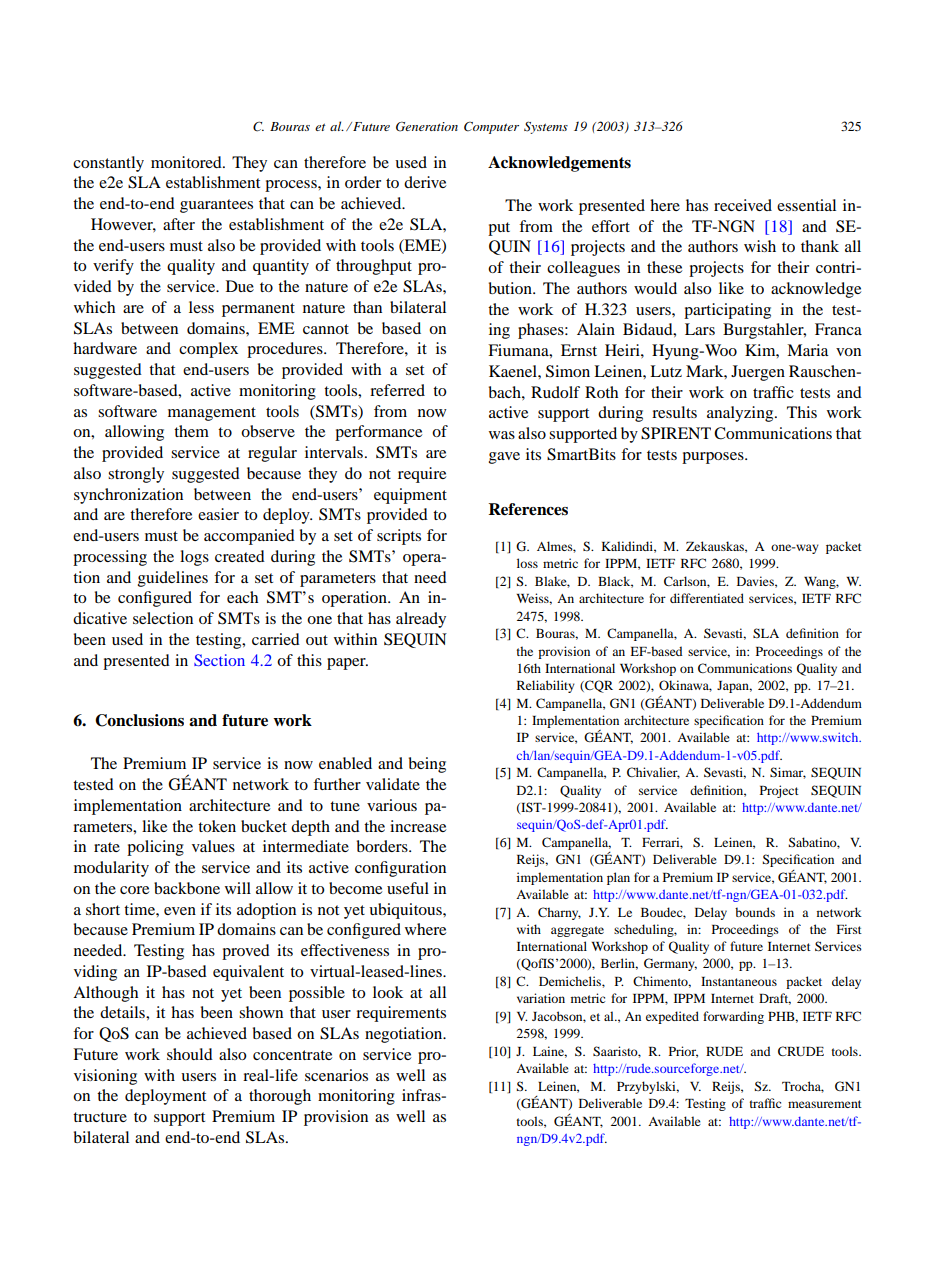 This screenshot has width=944, height=1288. What do you see at coordinates (755, 912) in the screenshot?
I see `bounds` at bounding box center [755, 912].
